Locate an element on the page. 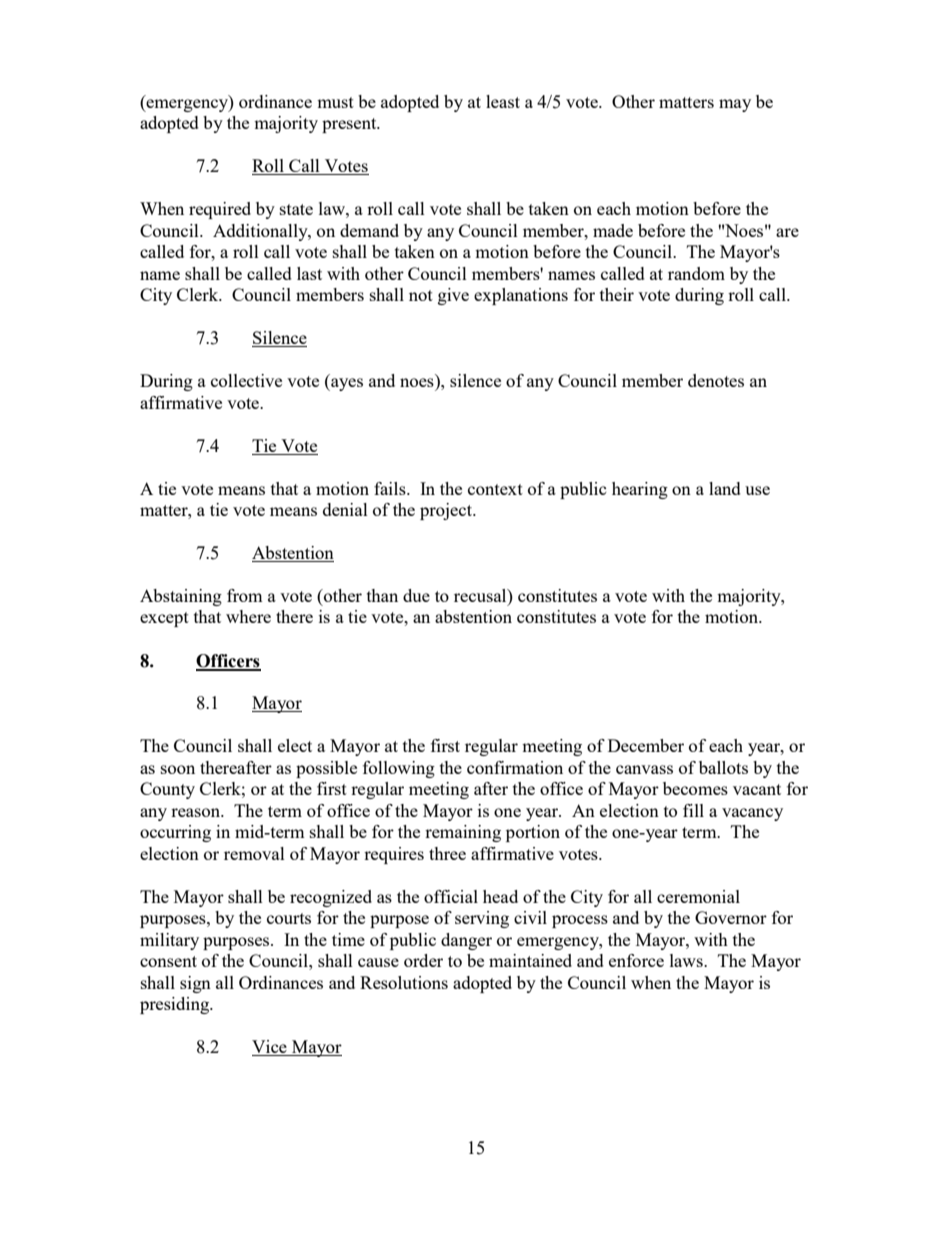  ballots is located at coordinates (723, 767).
